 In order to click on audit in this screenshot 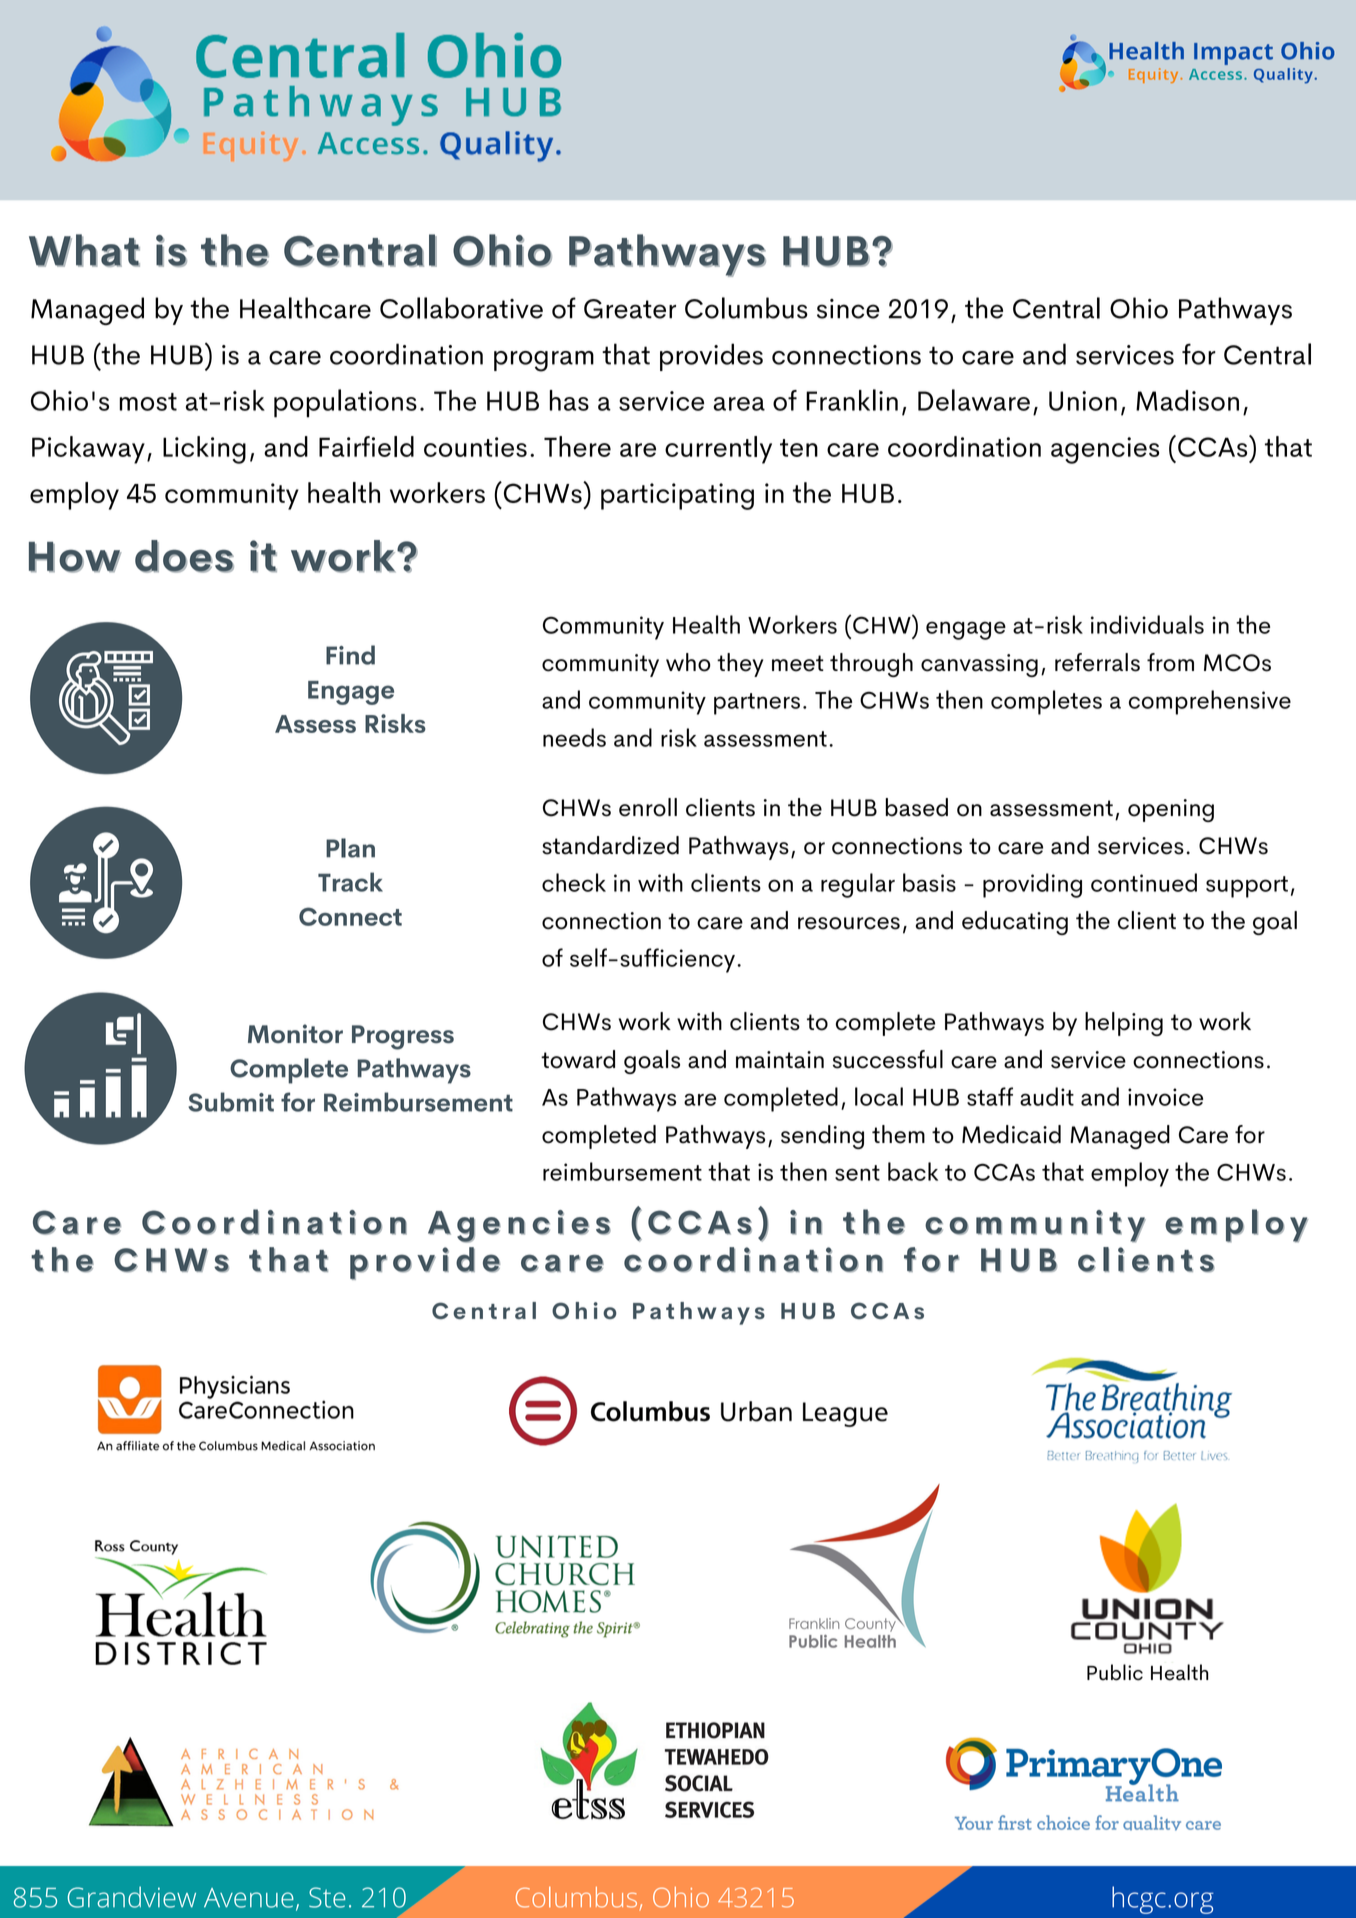, I will do `click(1047, 1096)`.
